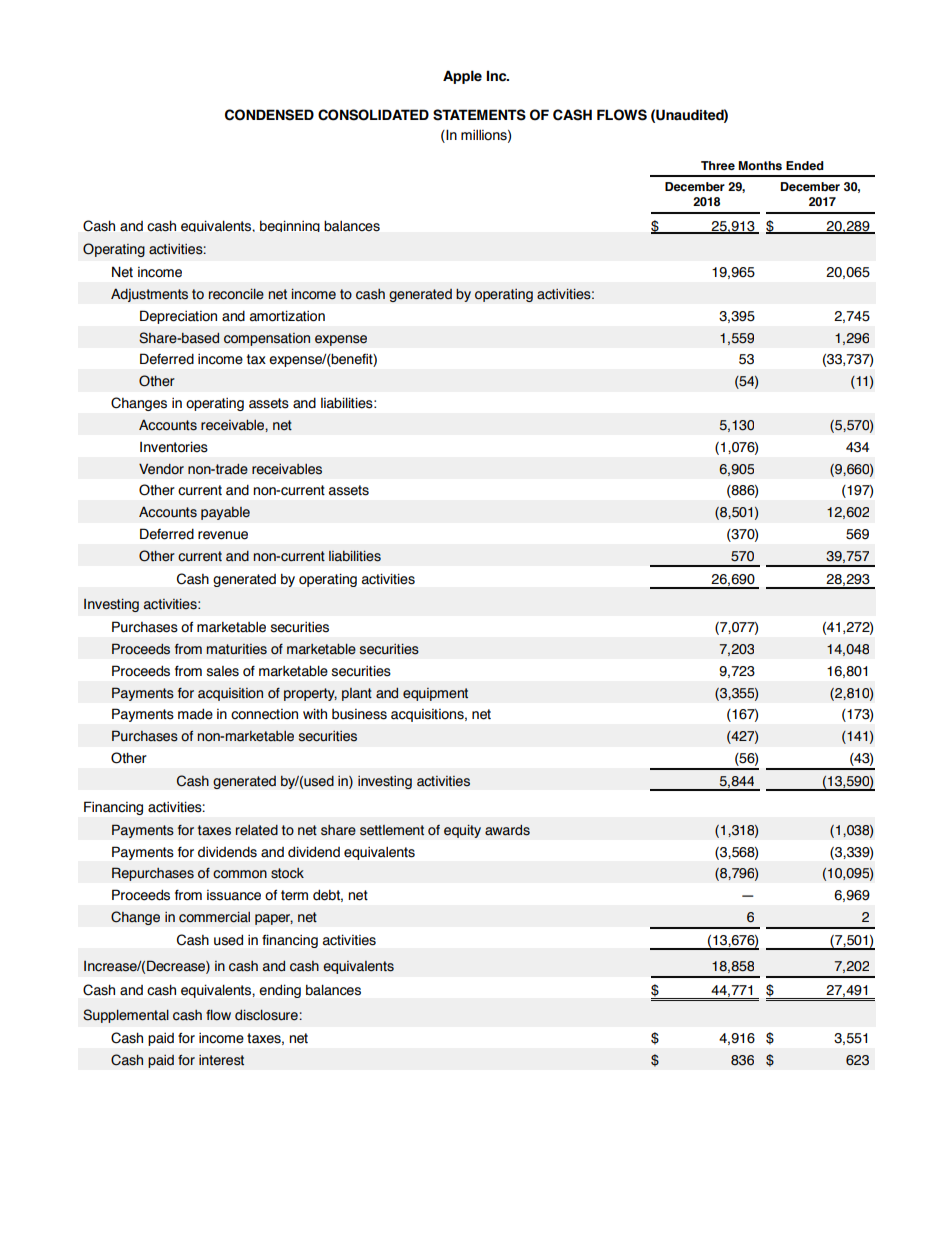 This screenshot has width=952, height=1233. I want to click on Months, so click(760, 166).
